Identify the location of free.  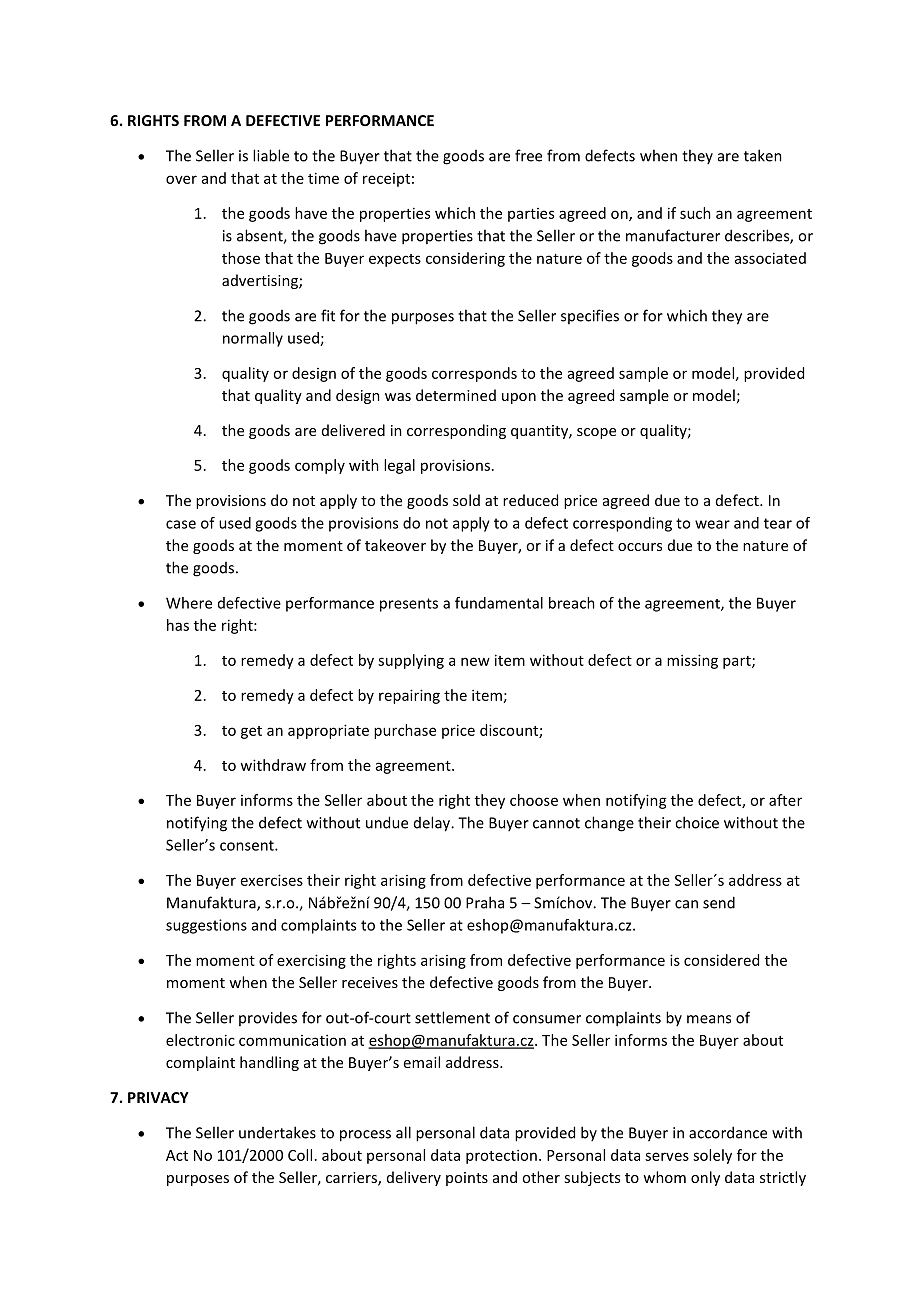
(528, 155).
